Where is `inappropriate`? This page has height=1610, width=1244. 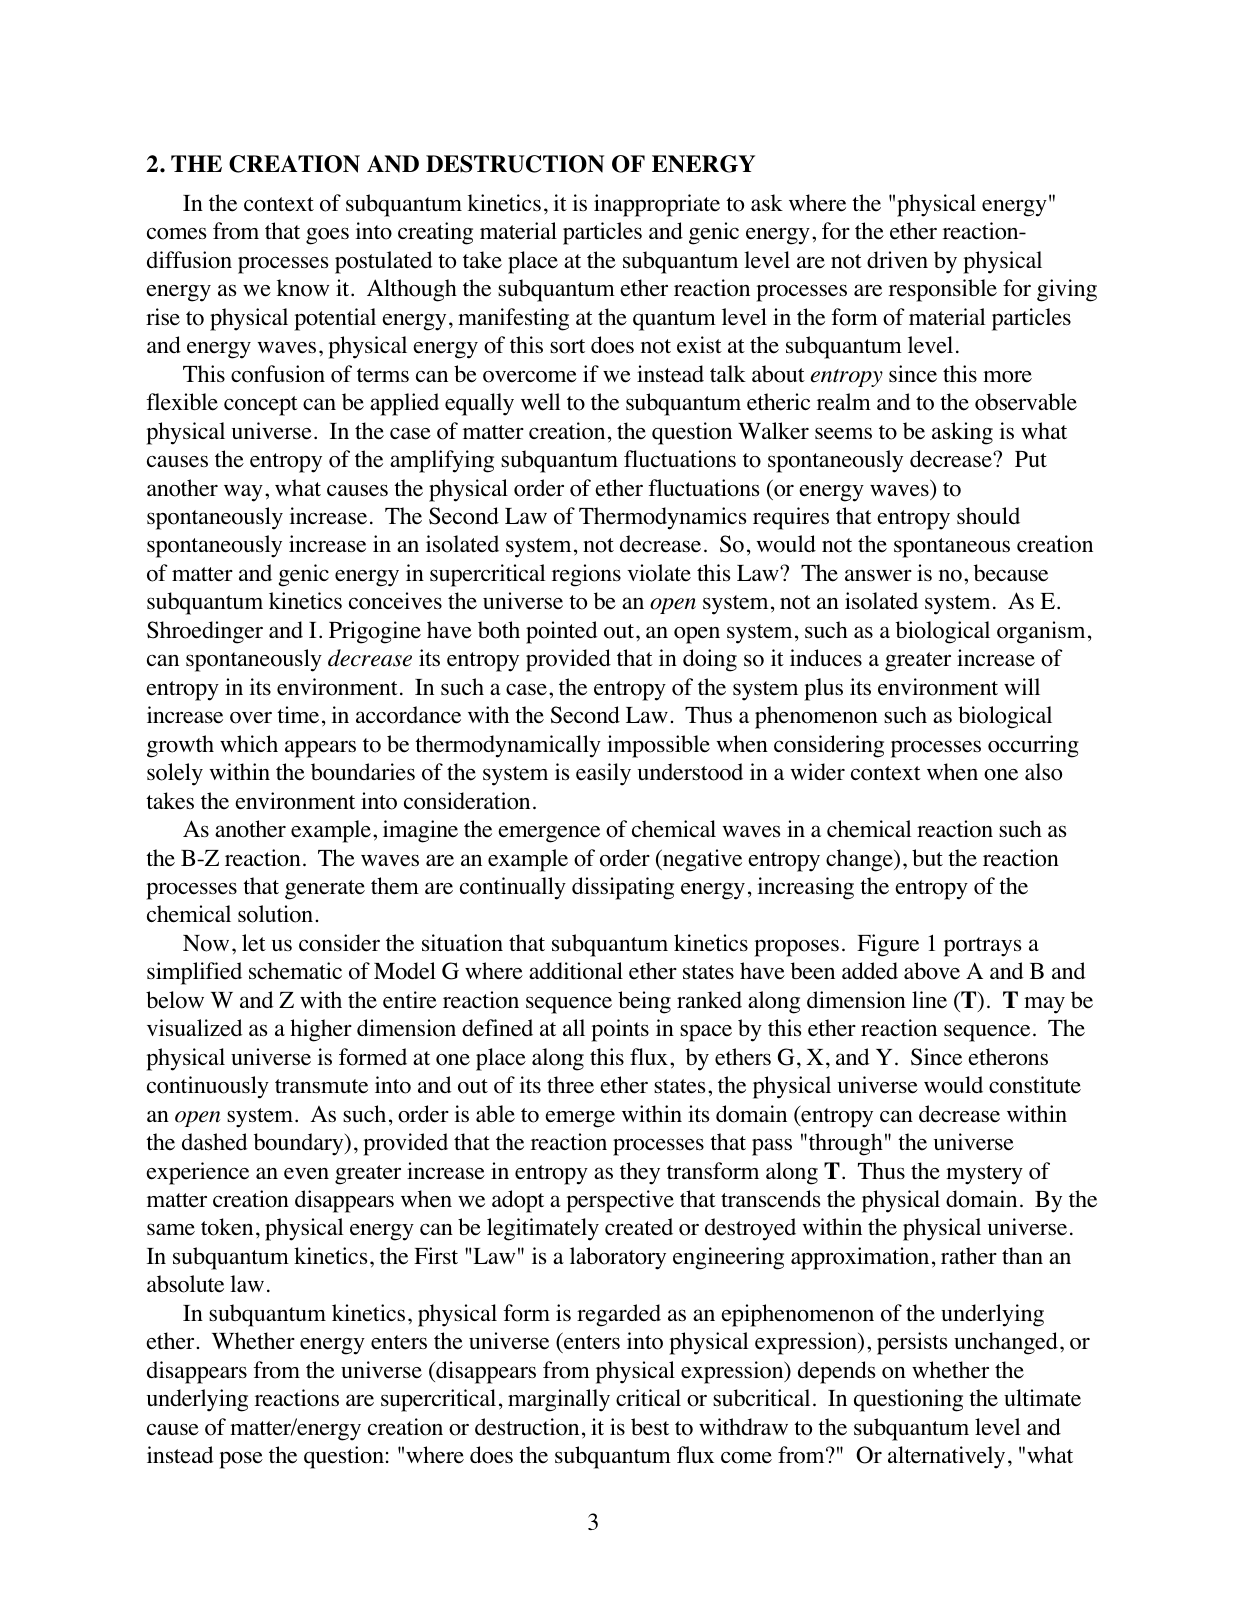
inappropriate is located at coordinates (657, 205).
